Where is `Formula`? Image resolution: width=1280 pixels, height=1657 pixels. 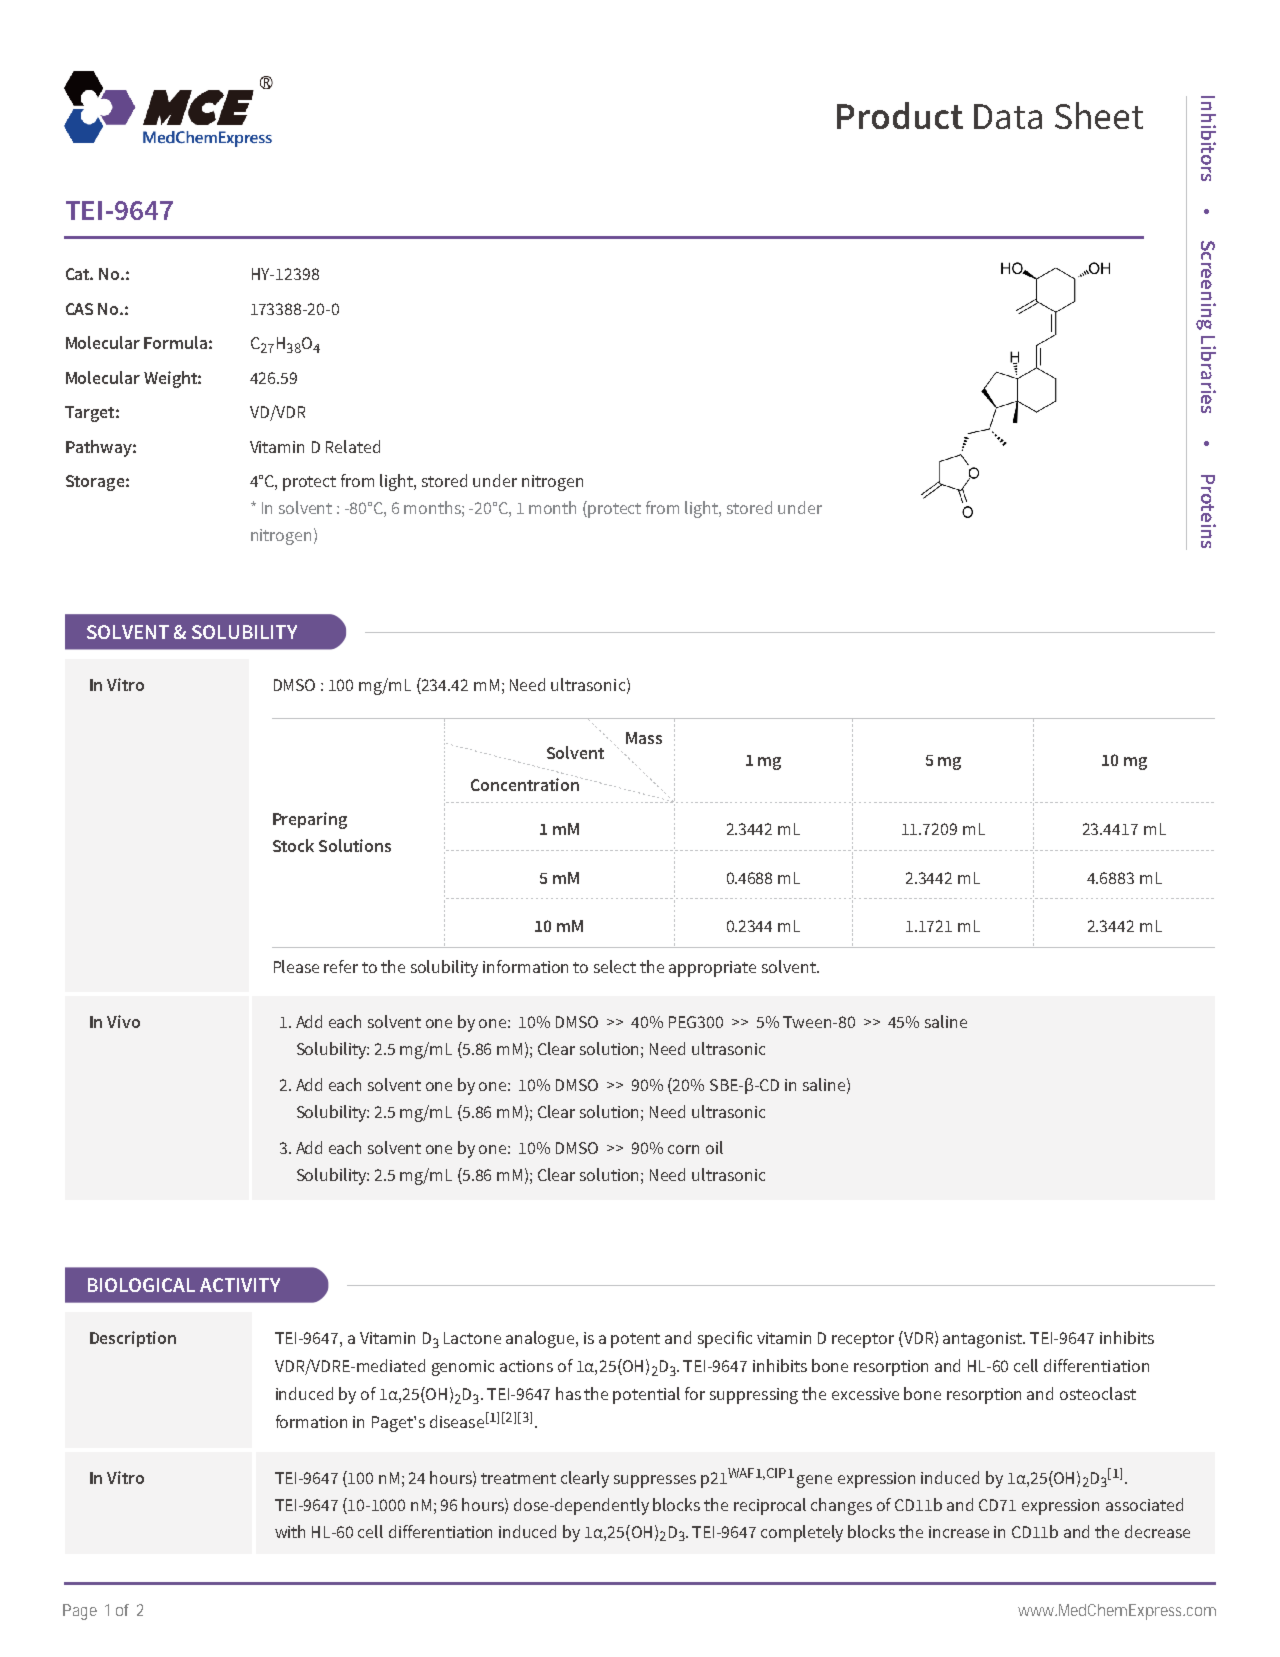
Formula is located at coordinates (175, 342).
